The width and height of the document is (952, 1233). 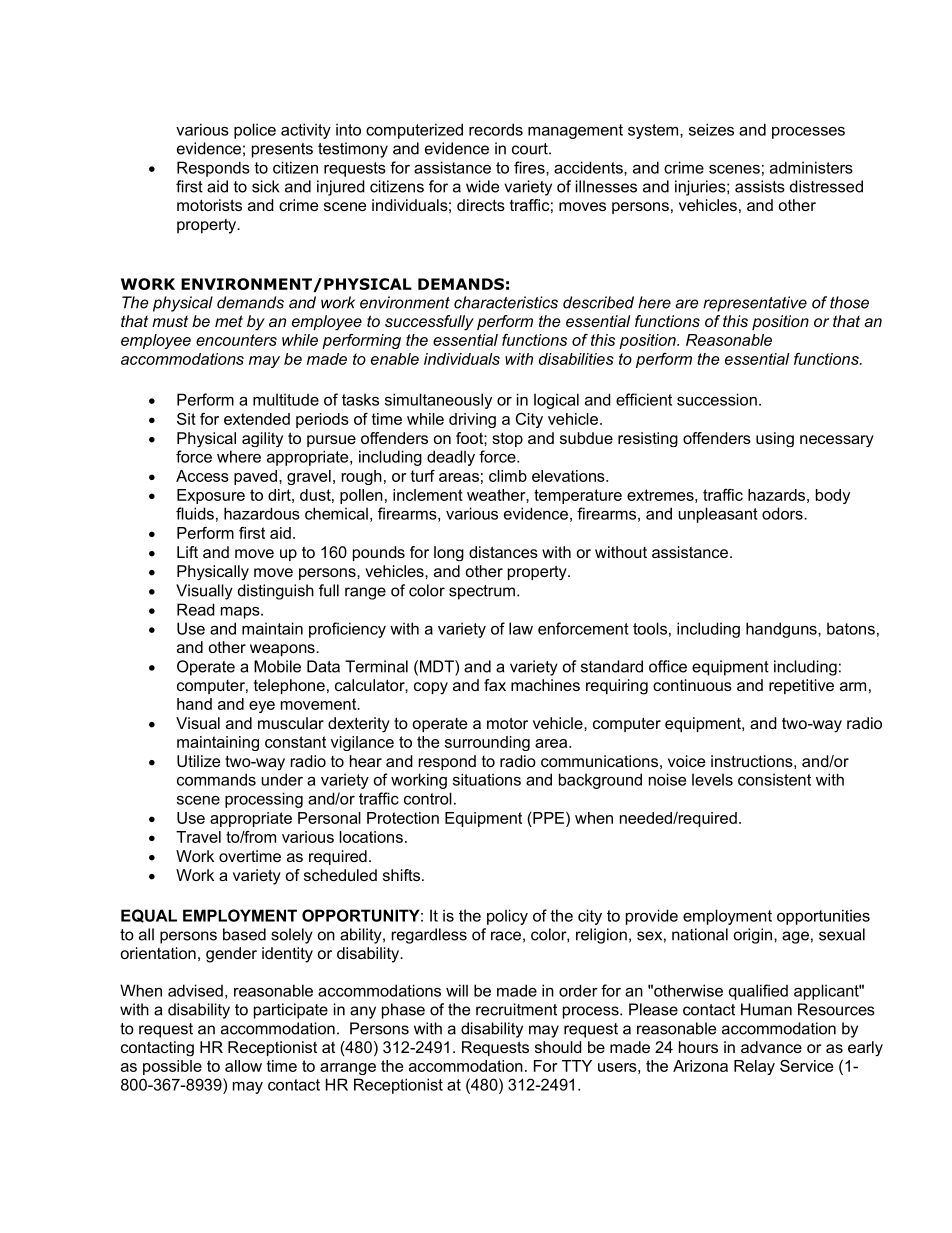 What do you see at coordinates (811, 167) in the document?
I see `administers` at bounding box center [811, 167].
